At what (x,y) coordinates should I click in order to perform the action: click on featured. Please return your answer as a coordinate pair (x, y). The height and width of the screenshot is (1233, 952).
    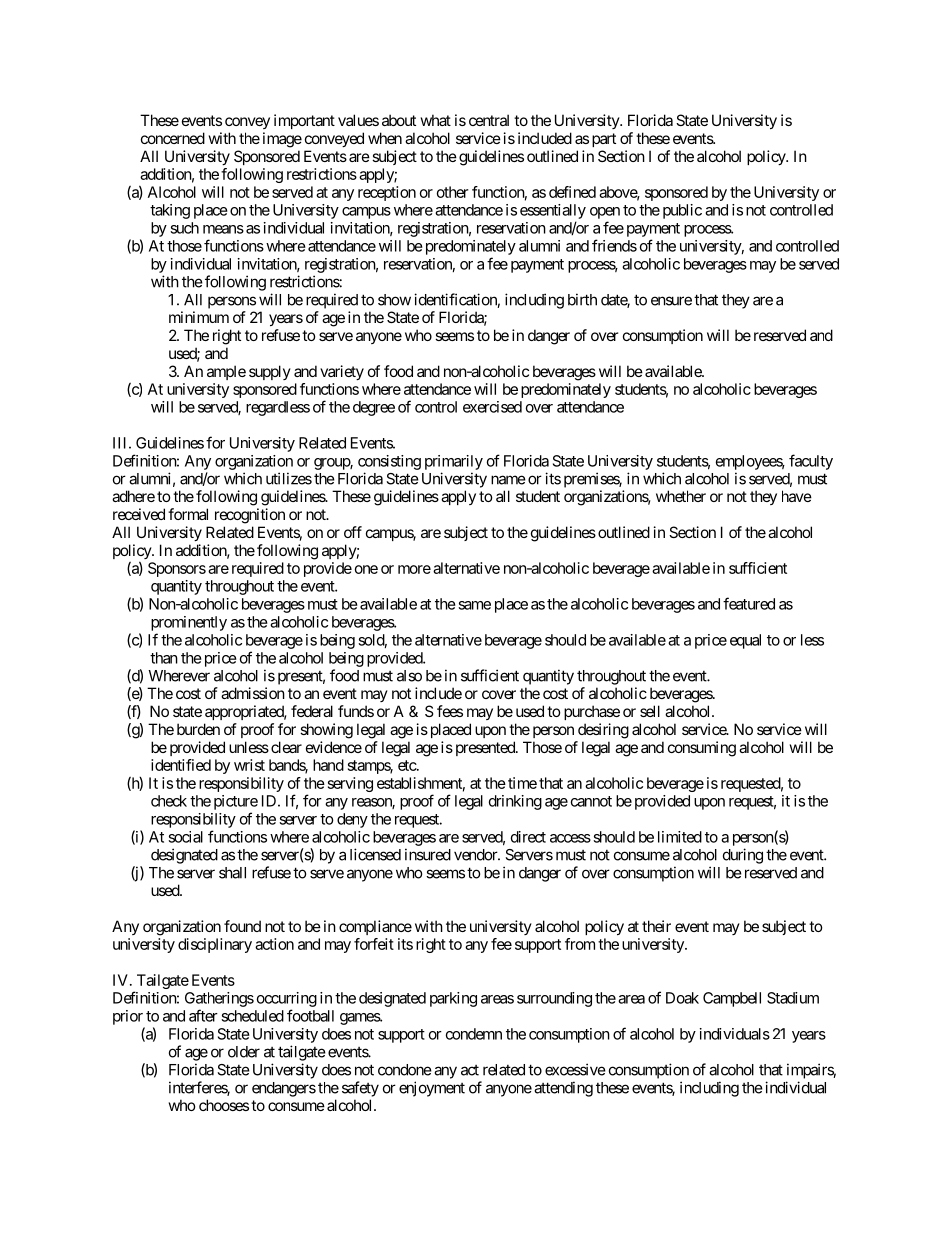
    Looking at the image, I should click on (749, 603).
